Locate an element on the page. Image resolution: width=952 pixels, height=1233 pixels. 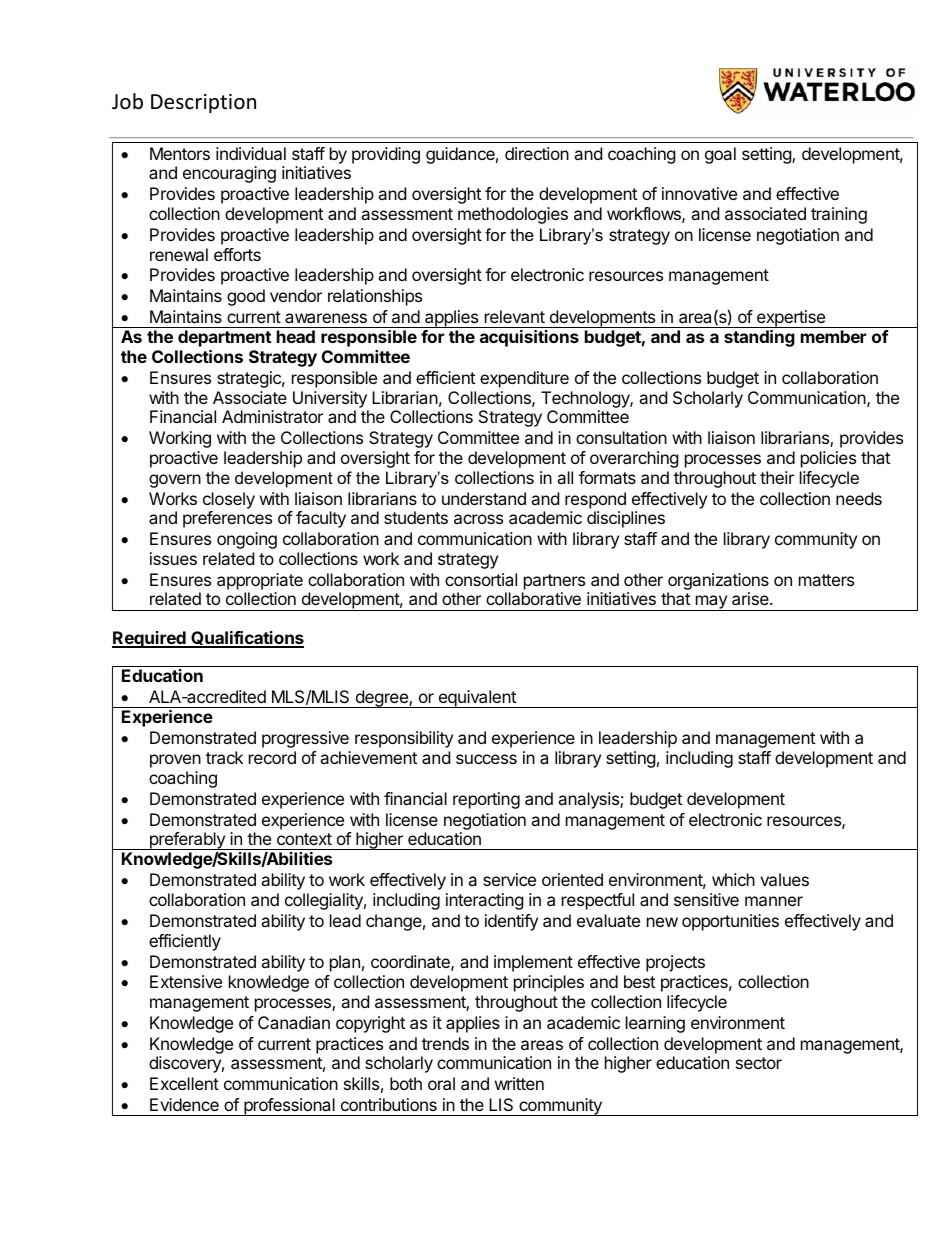
Excellent is located at coordinates (184, 1083).
